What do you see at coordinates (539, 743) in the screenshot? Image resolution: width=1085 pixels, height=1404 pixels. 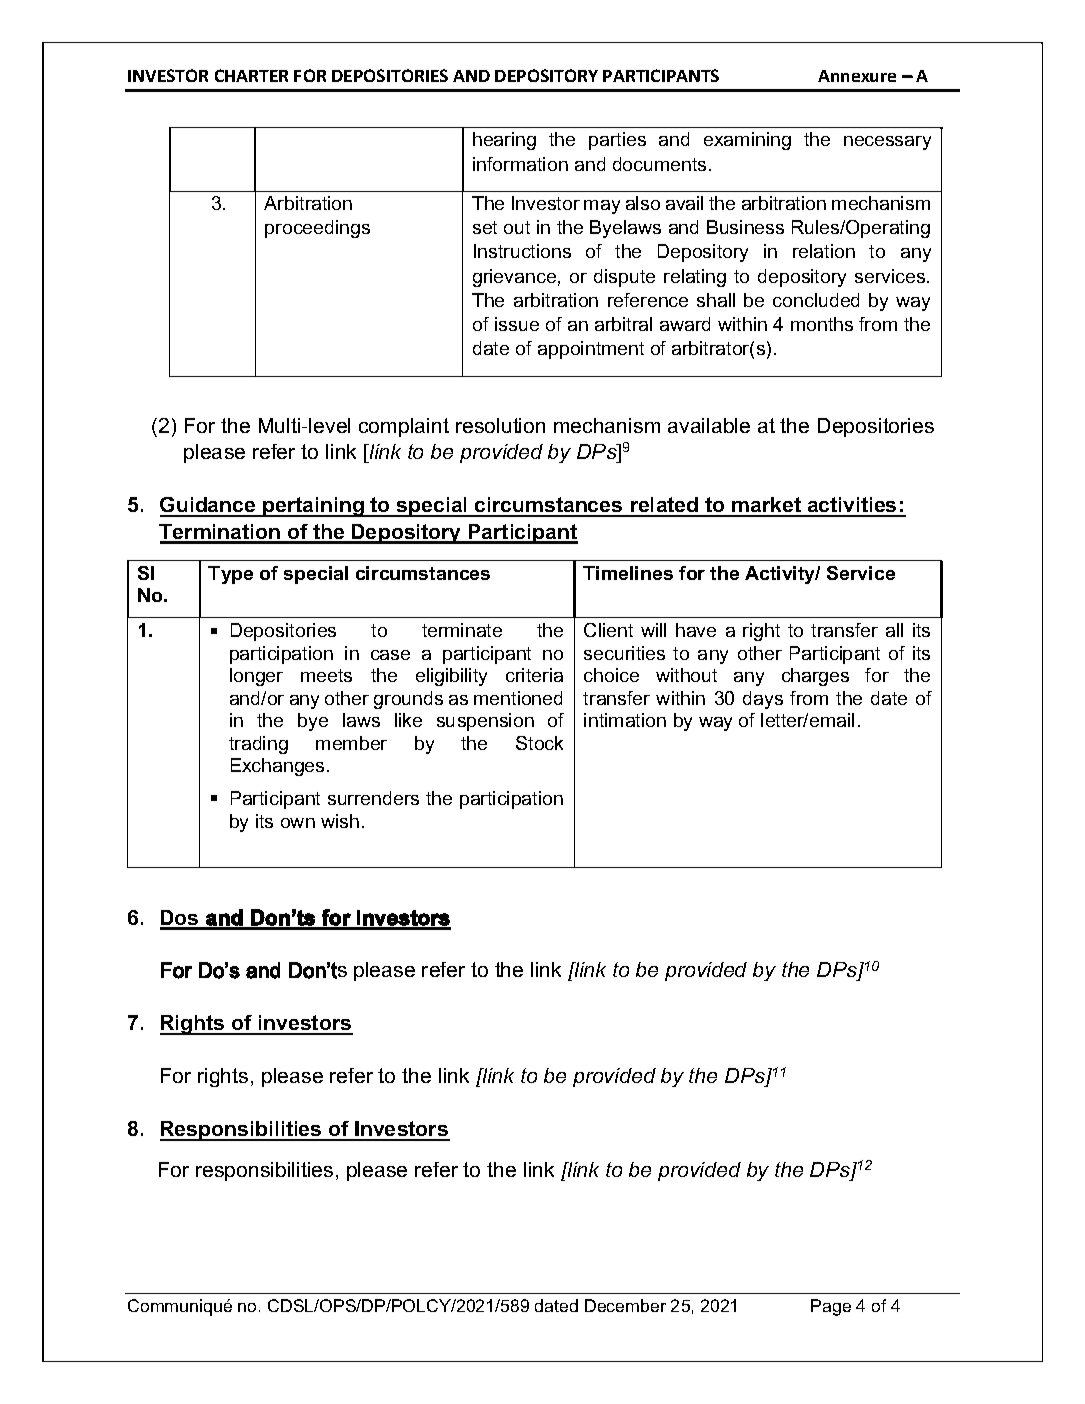 I see `Stock` at bounding box center [539, 743].
